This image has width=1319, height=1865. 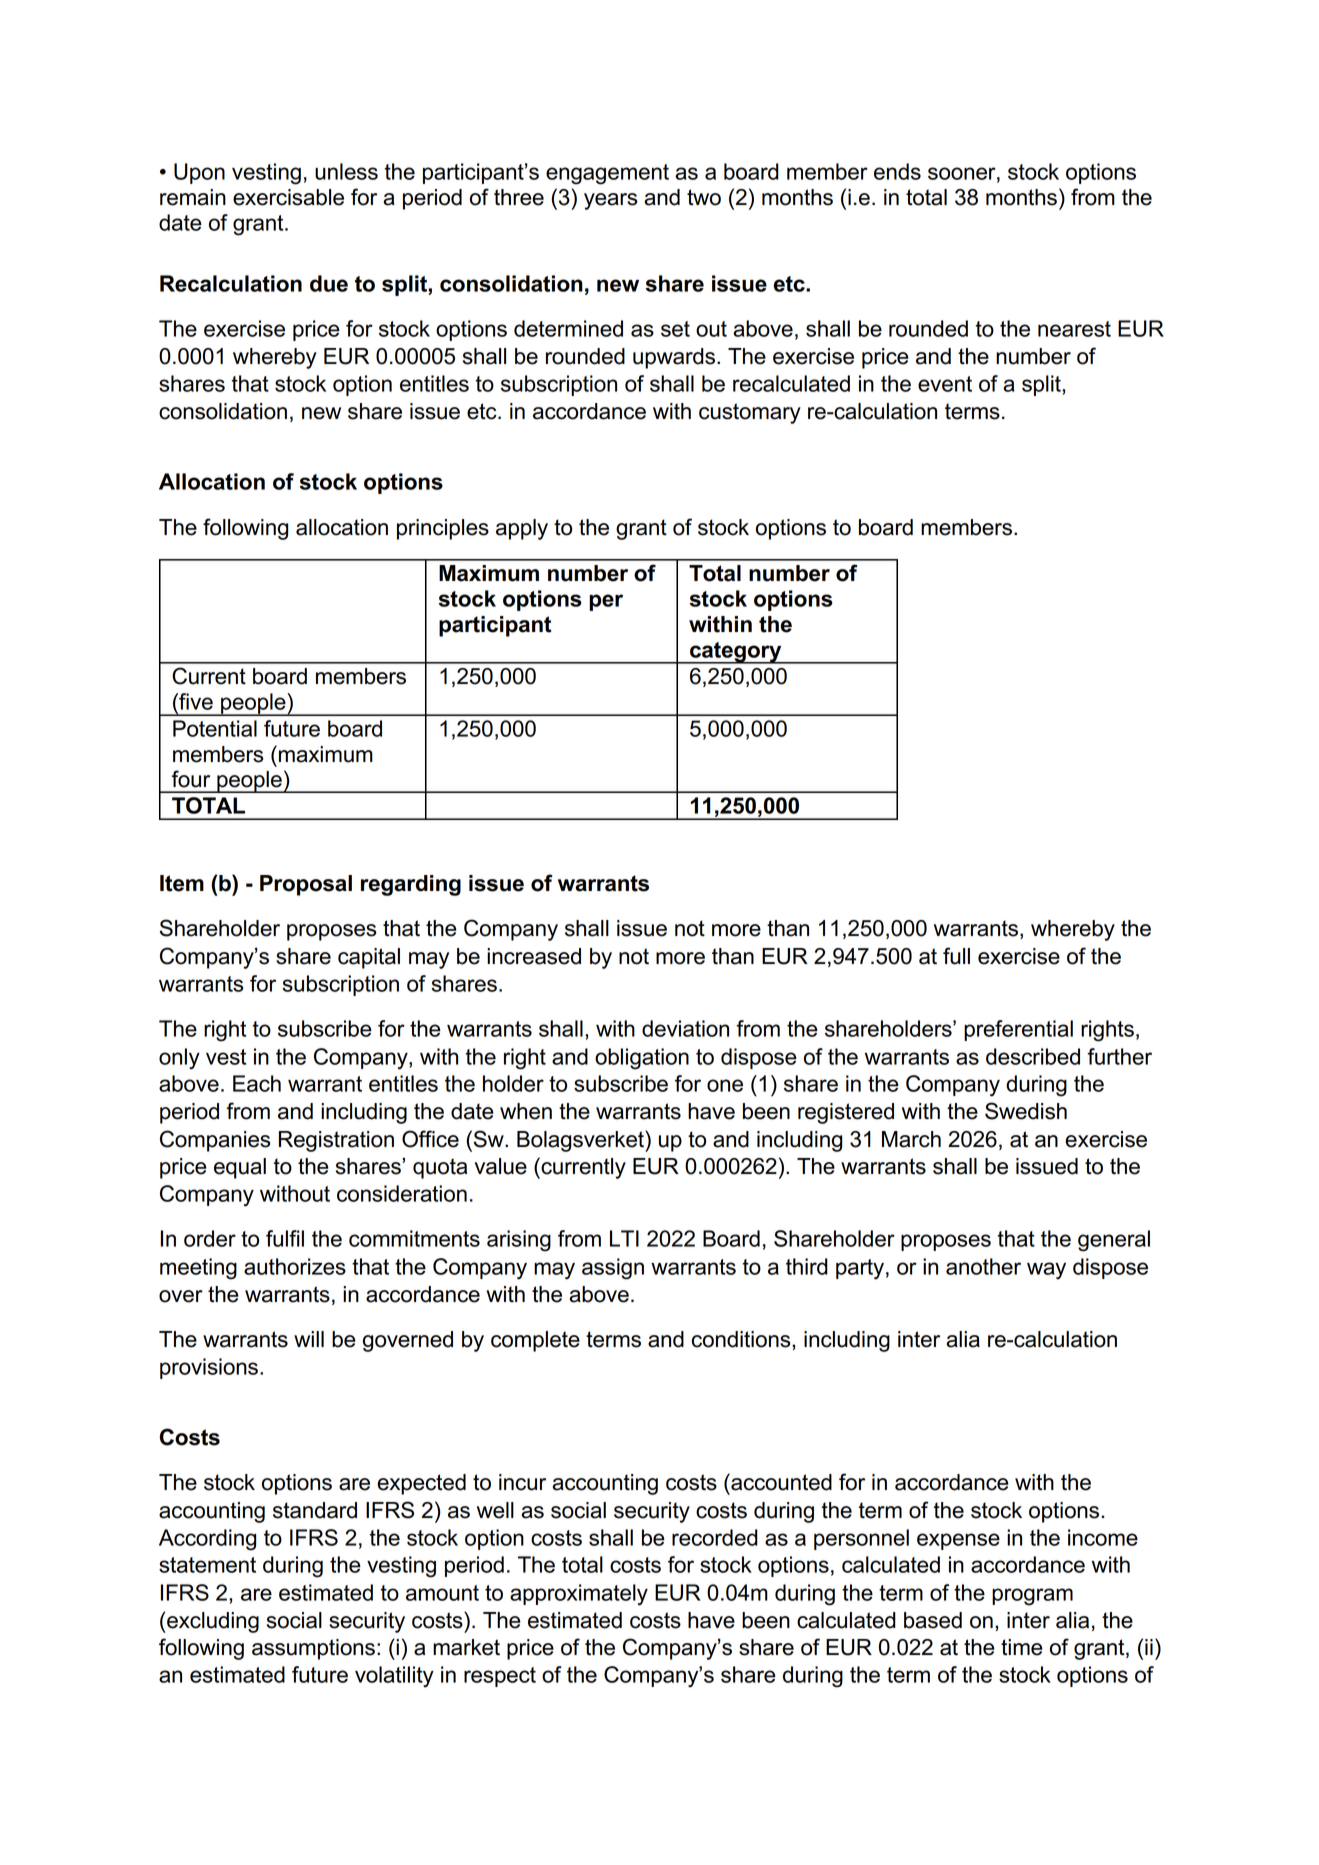 What do you see at coordinates (579, 1595) in the image?
I see `approximately` at bounding box center [579, 1595].
